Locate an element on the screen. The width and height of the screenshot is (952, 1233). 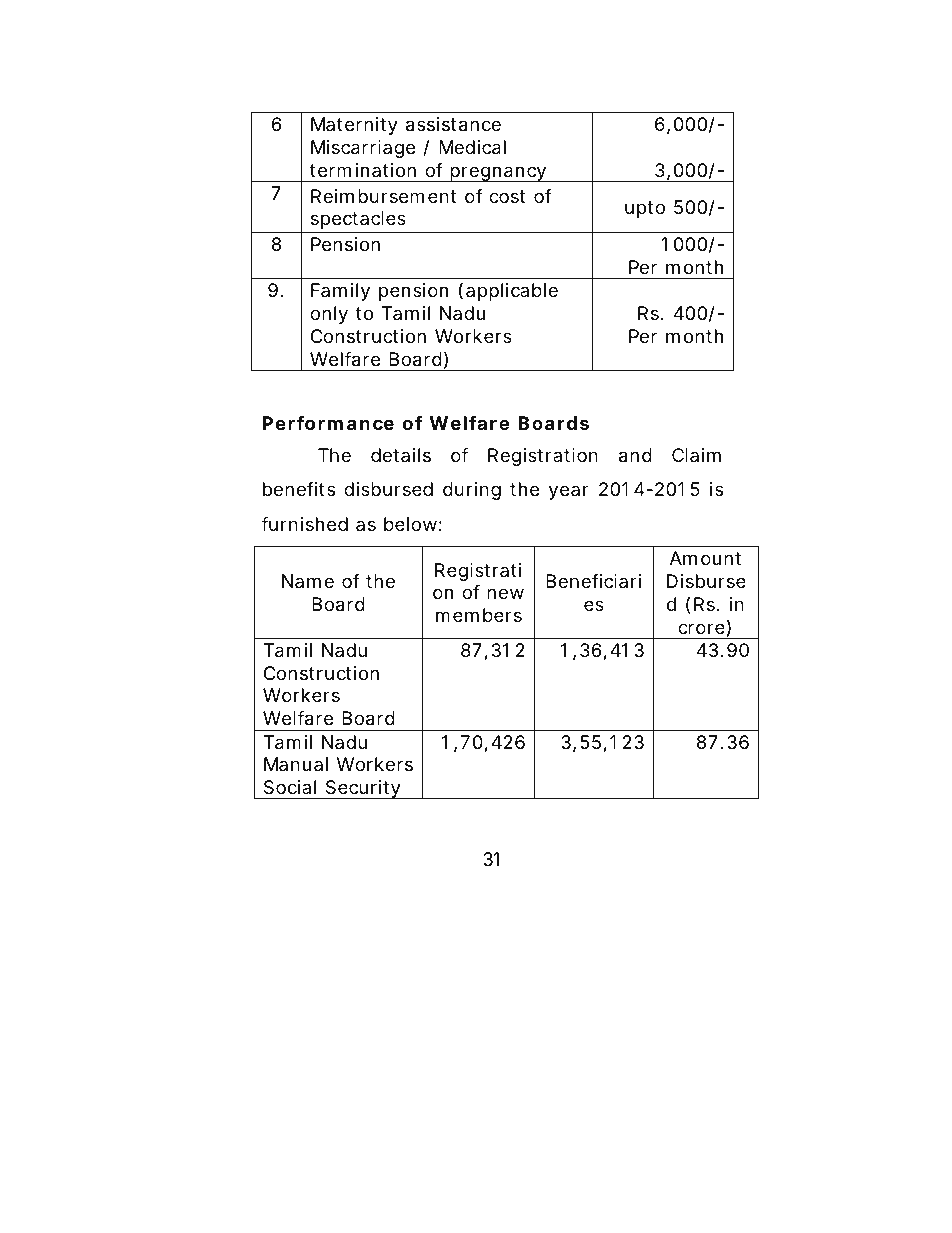
members is located at coordinates (479, 615).
